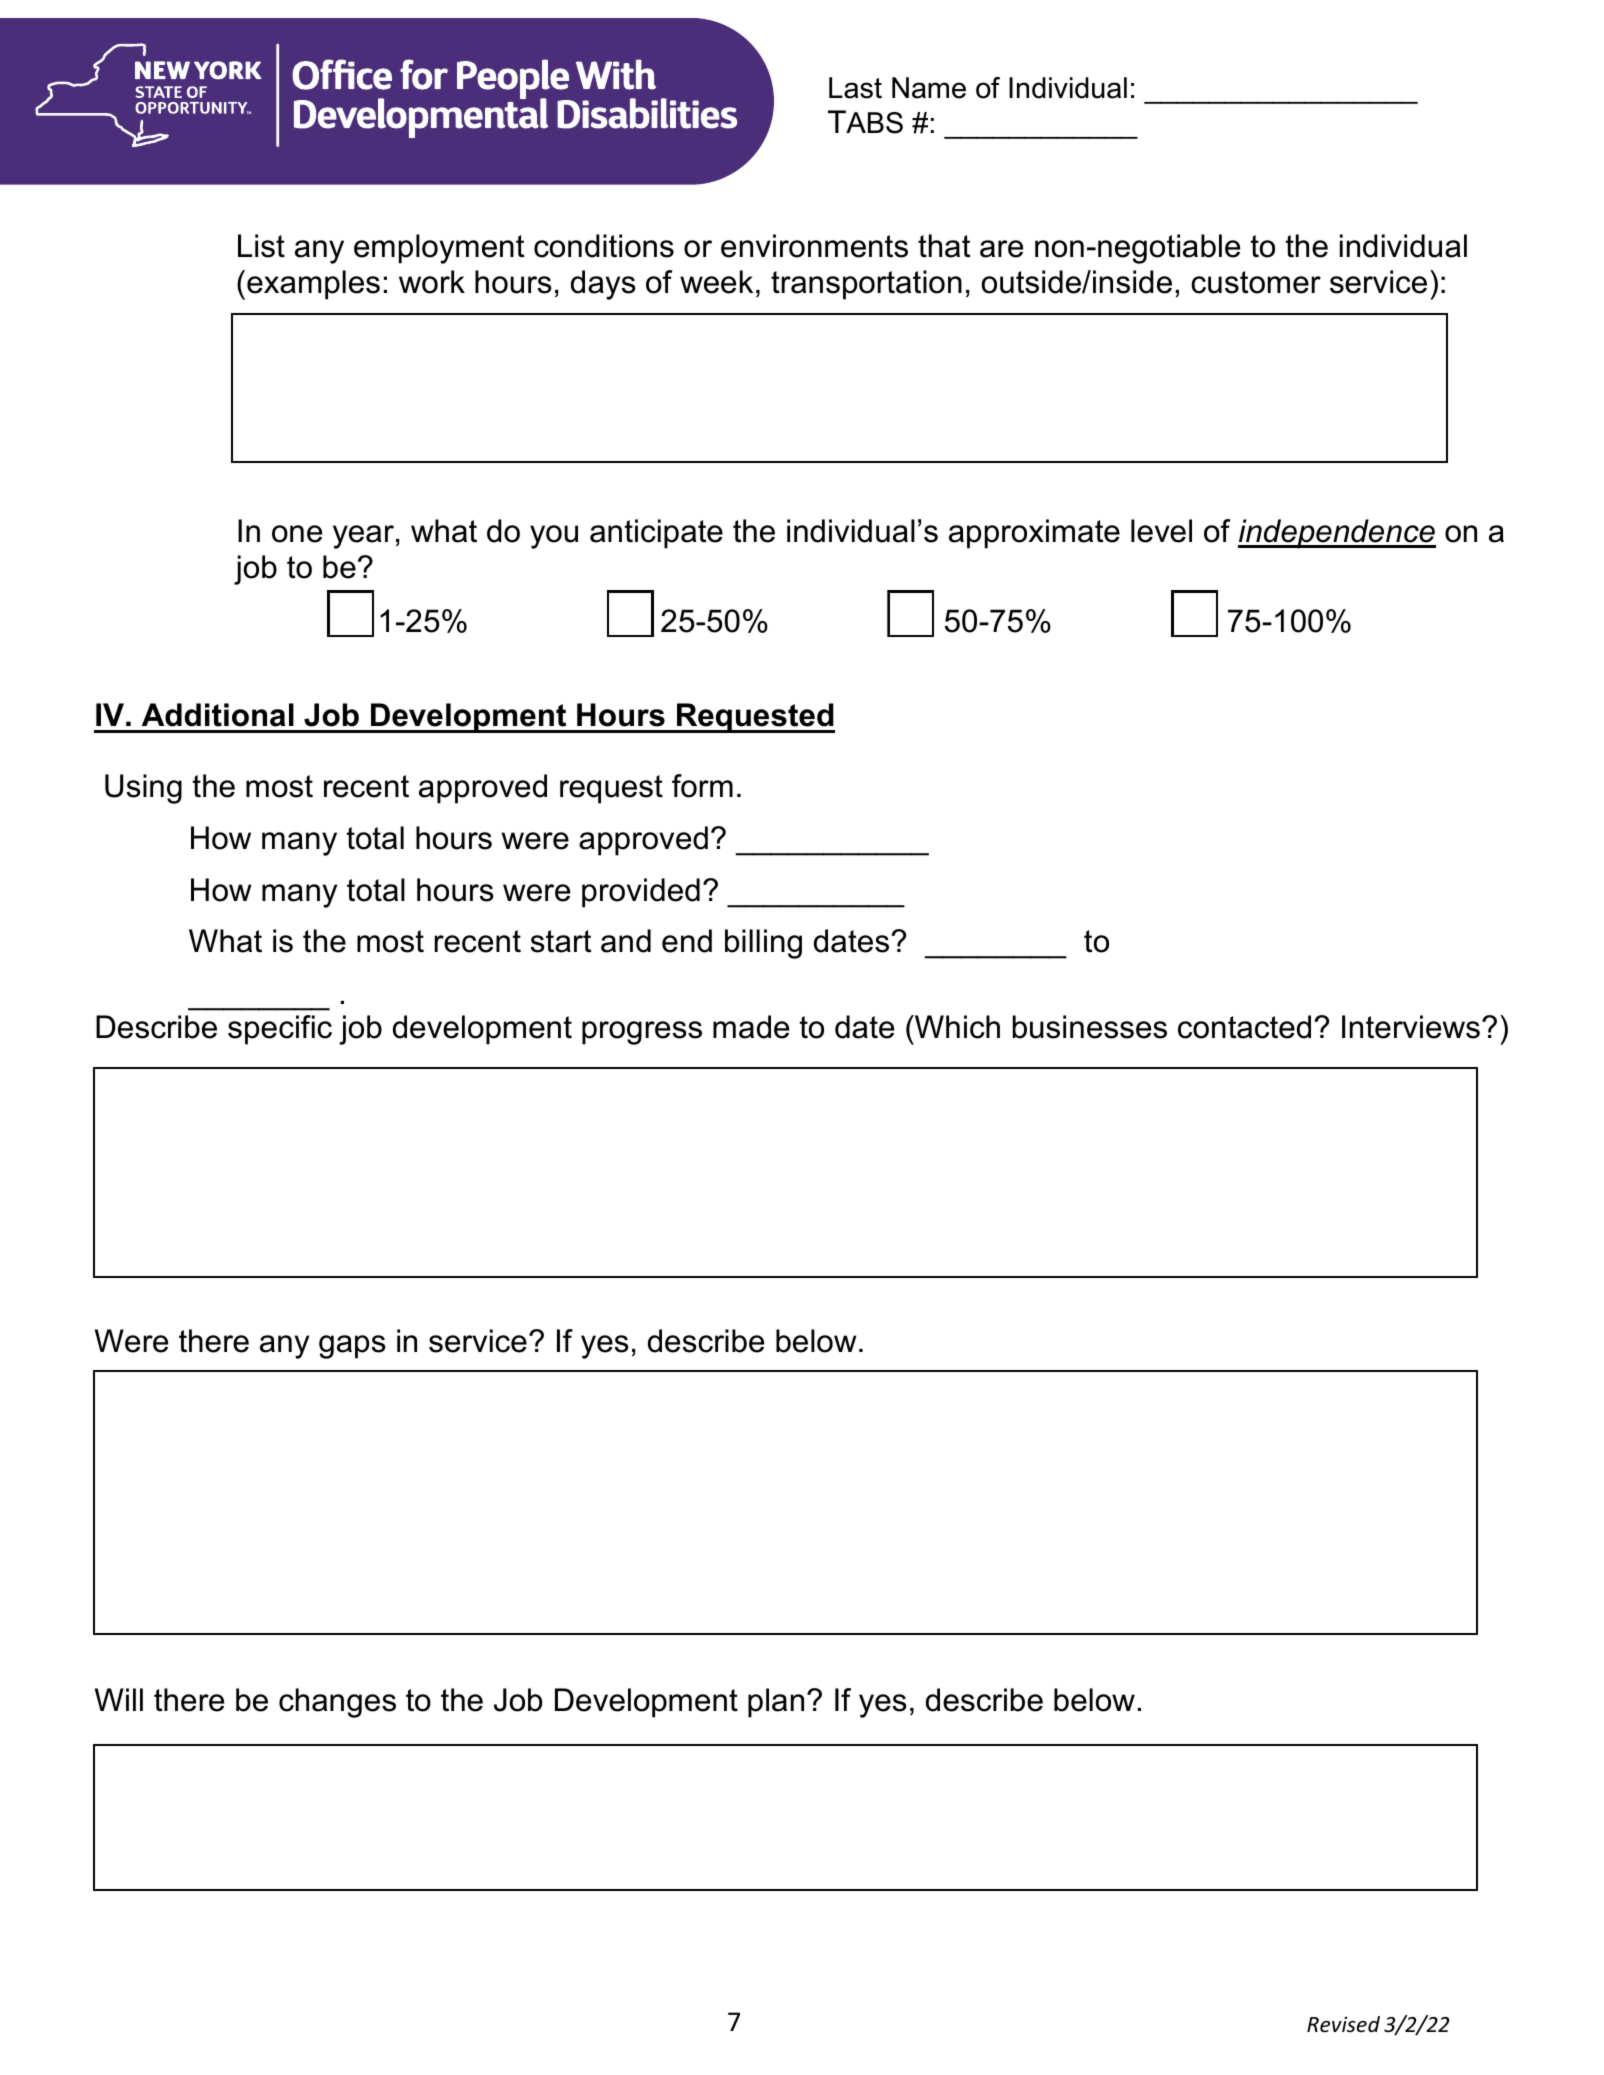 The height and width of the screenshot is (2075, 1604). What do you see at coordinates (337, 1703) in the screenshot?
I see `changes` at bounding box center [337, 1703].
